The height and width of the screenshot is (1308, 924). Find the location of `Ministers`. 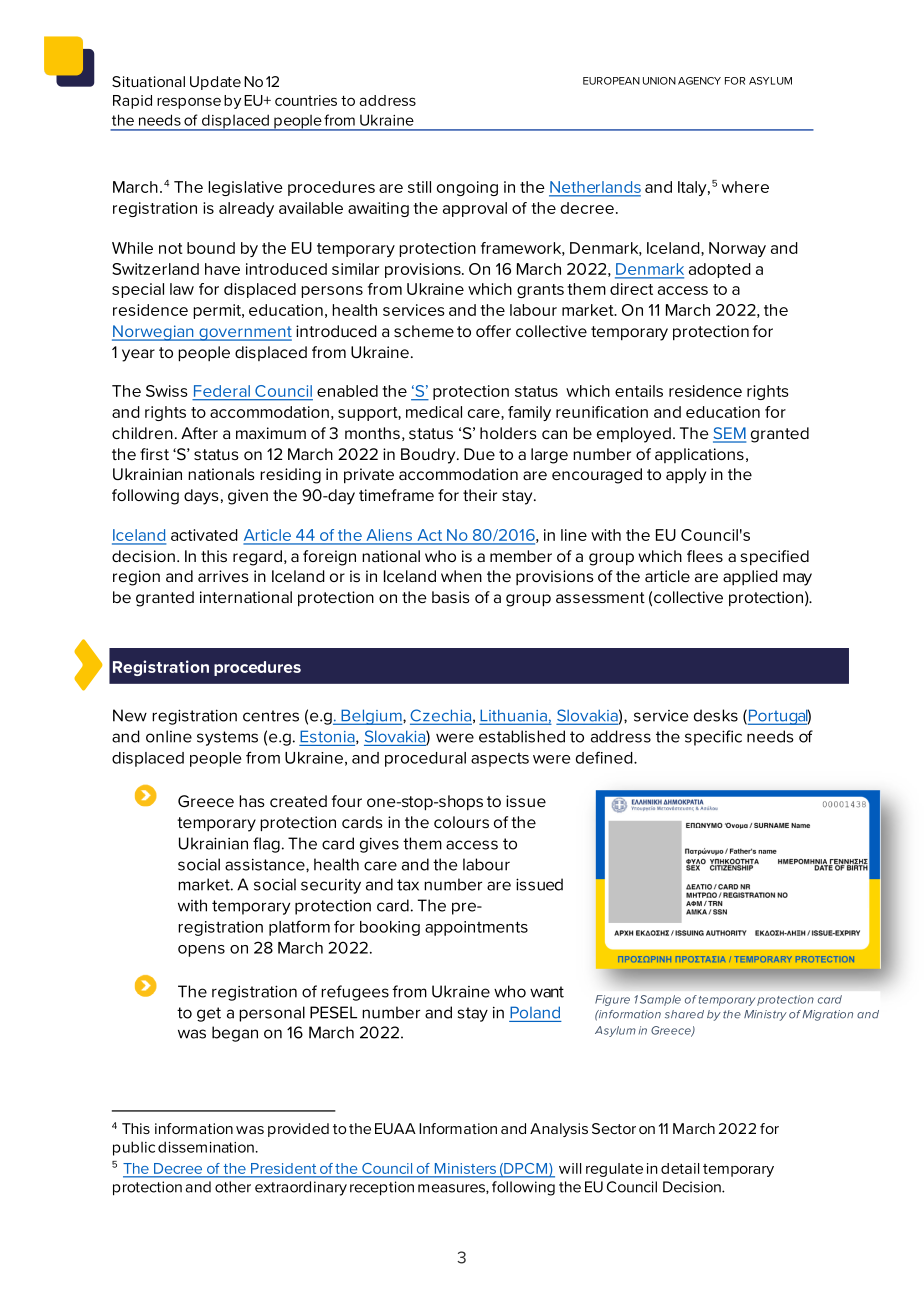

Ministers is located at coordinates (465, 1168).
